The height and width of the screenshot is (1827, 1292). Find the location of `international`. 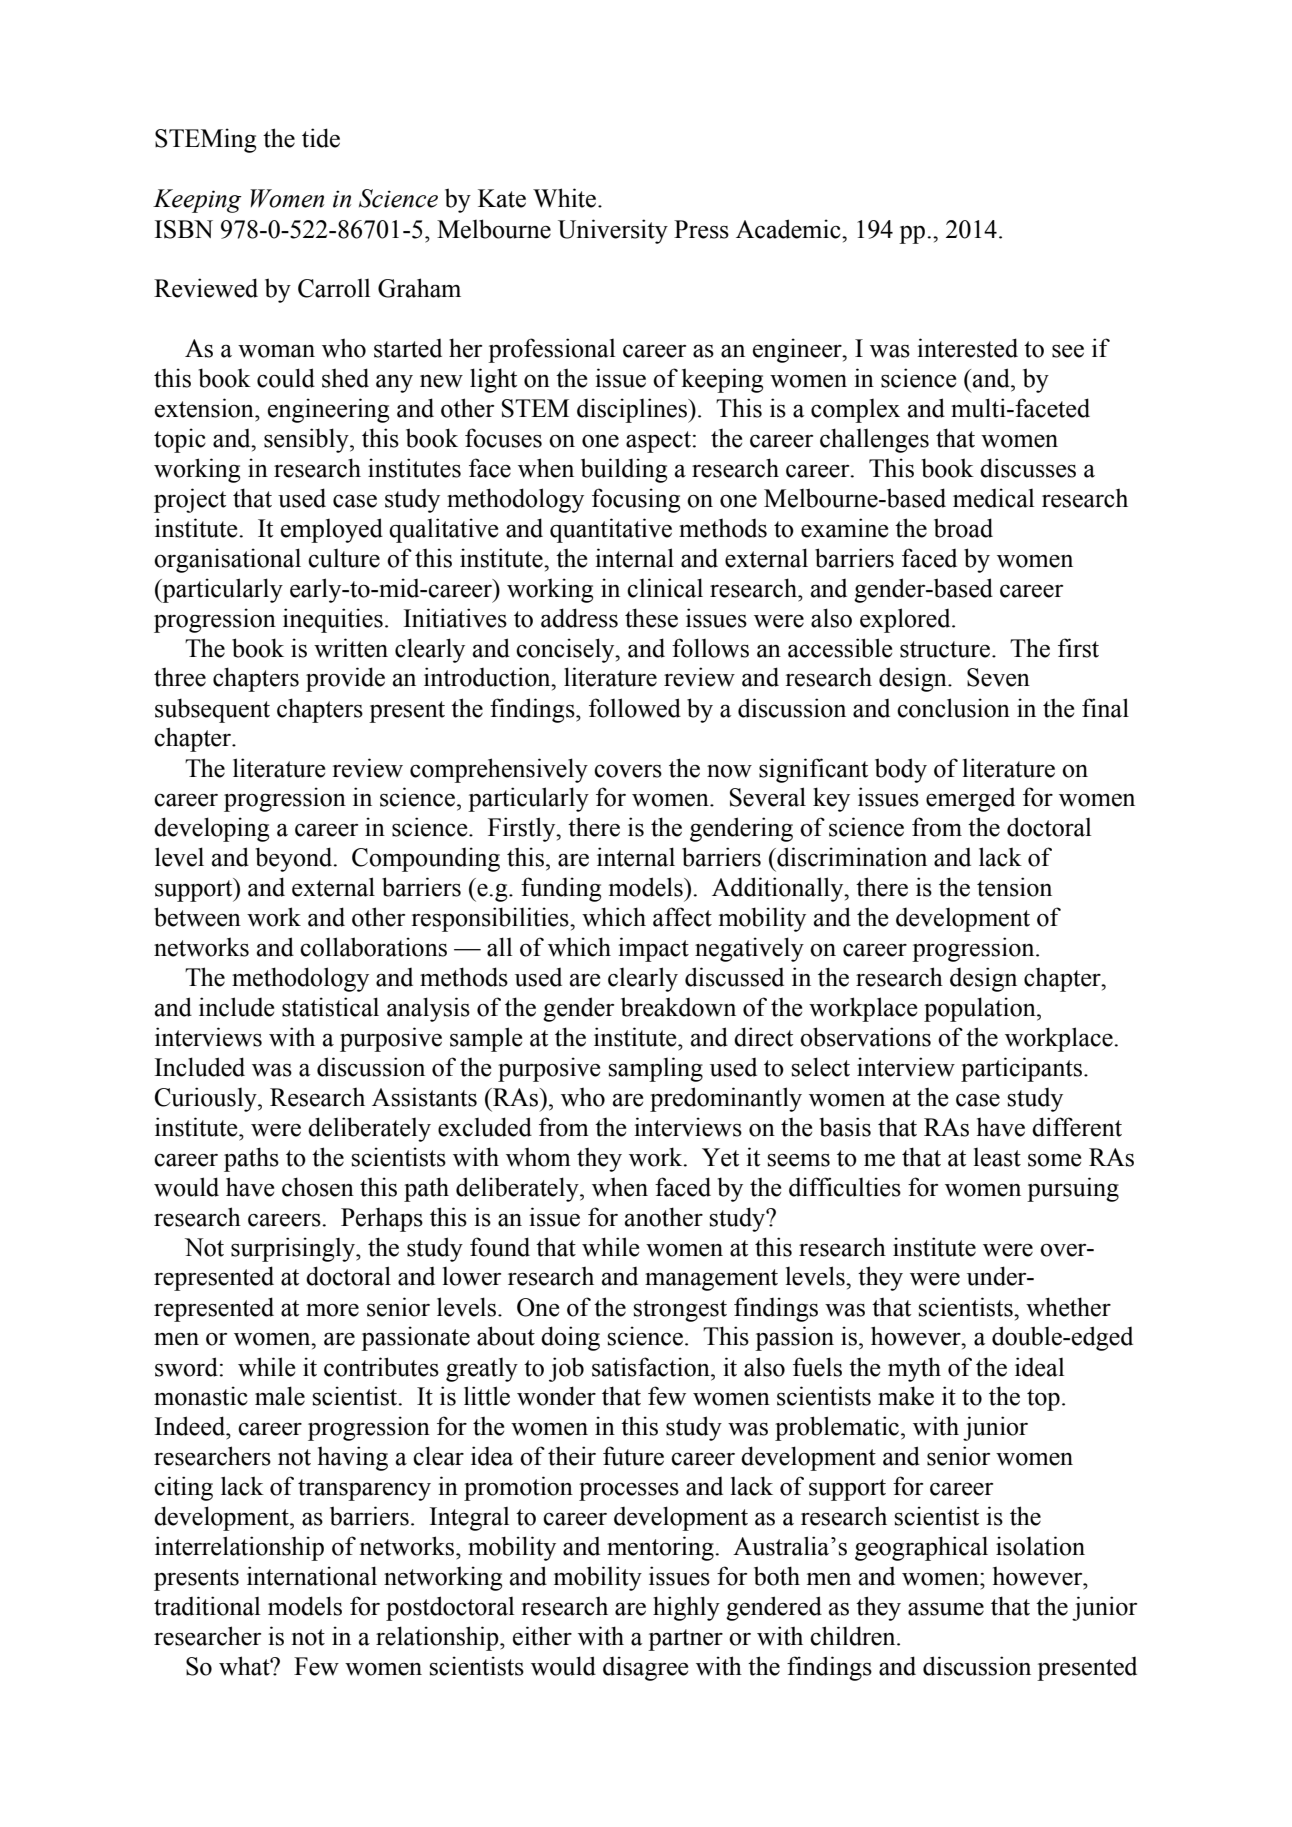

international is located at coordinates (312, 1576).
